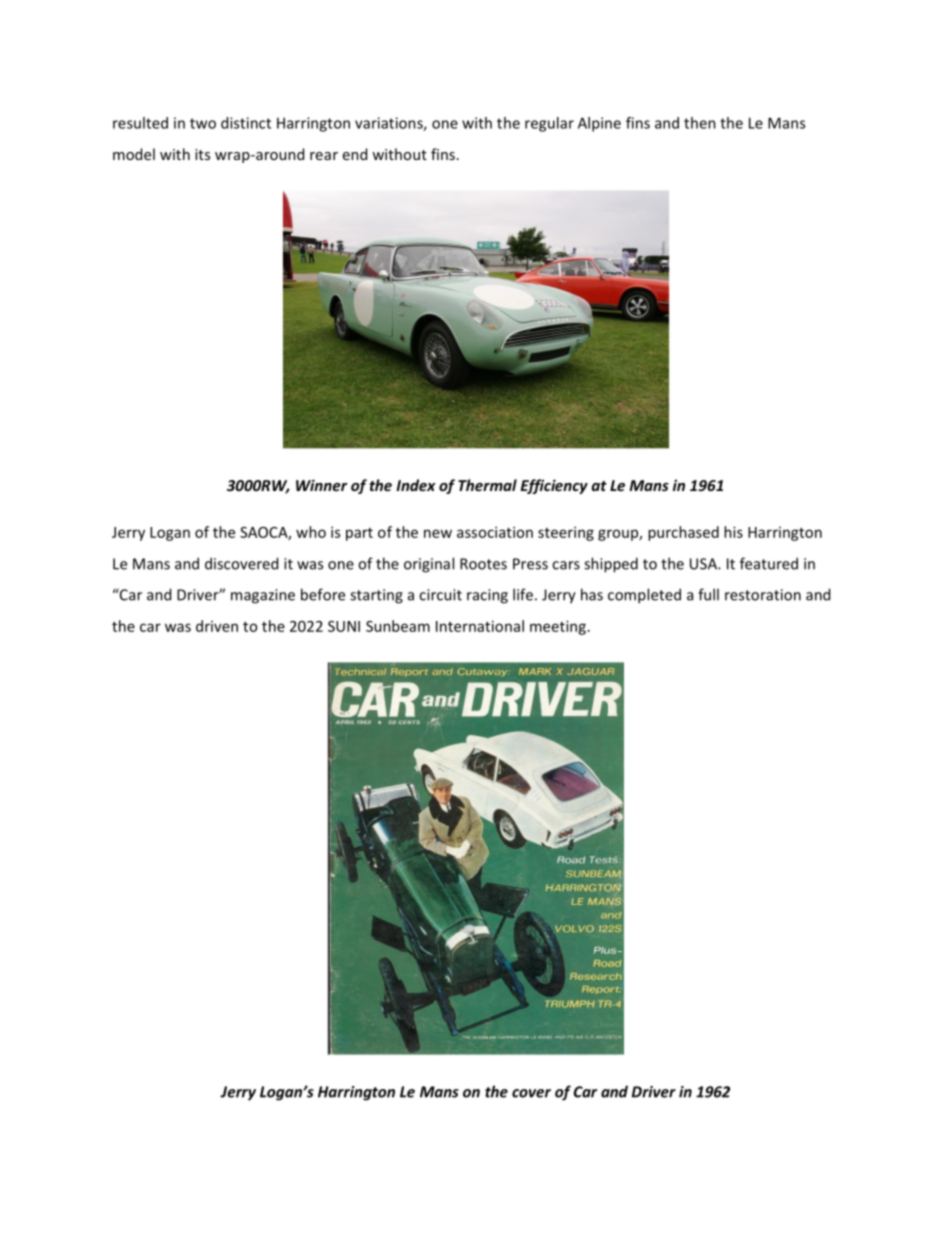  Describe the element at coordinates (554, 486) in the page. I see `Efficiency` at that location.
